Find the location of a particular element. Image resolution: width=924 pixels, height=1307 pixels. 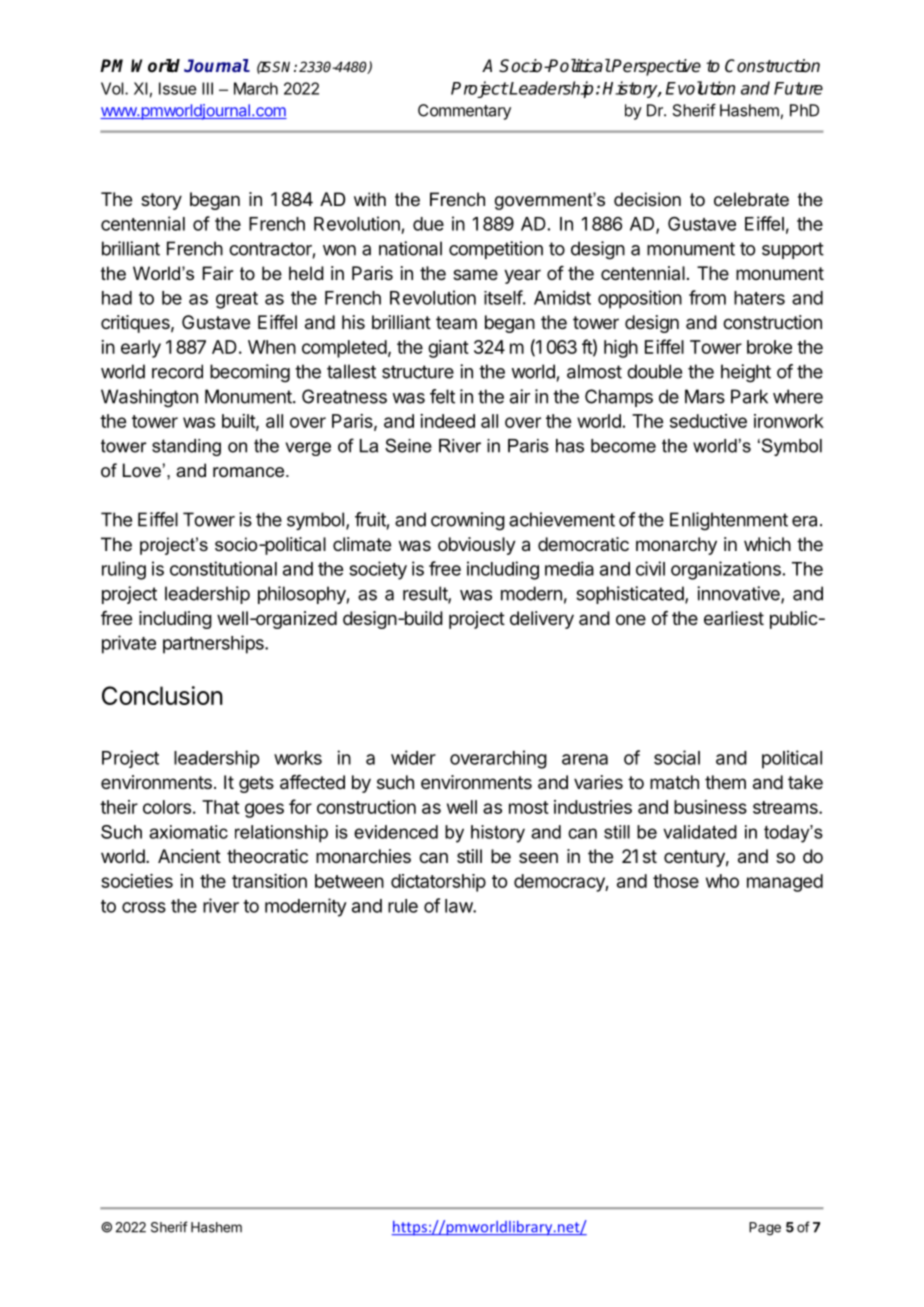

earliest is located at coordinates (734, 618).
